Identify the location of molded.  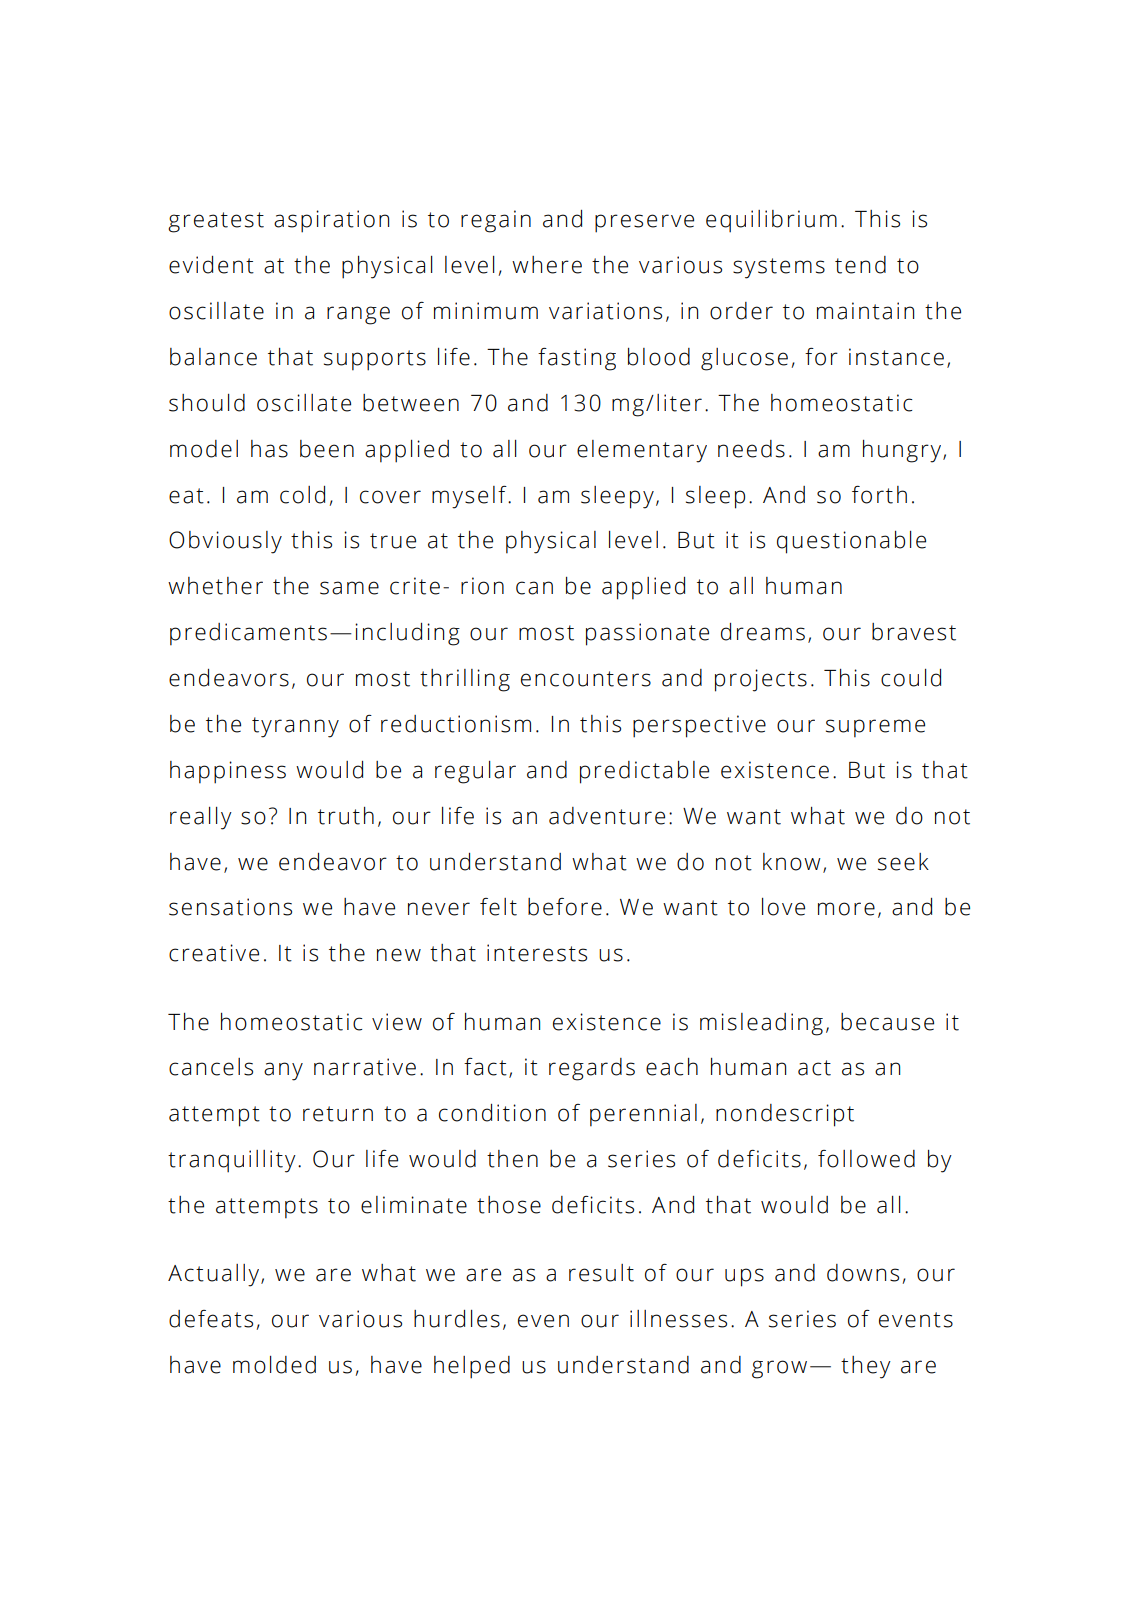
(274, 1365).
